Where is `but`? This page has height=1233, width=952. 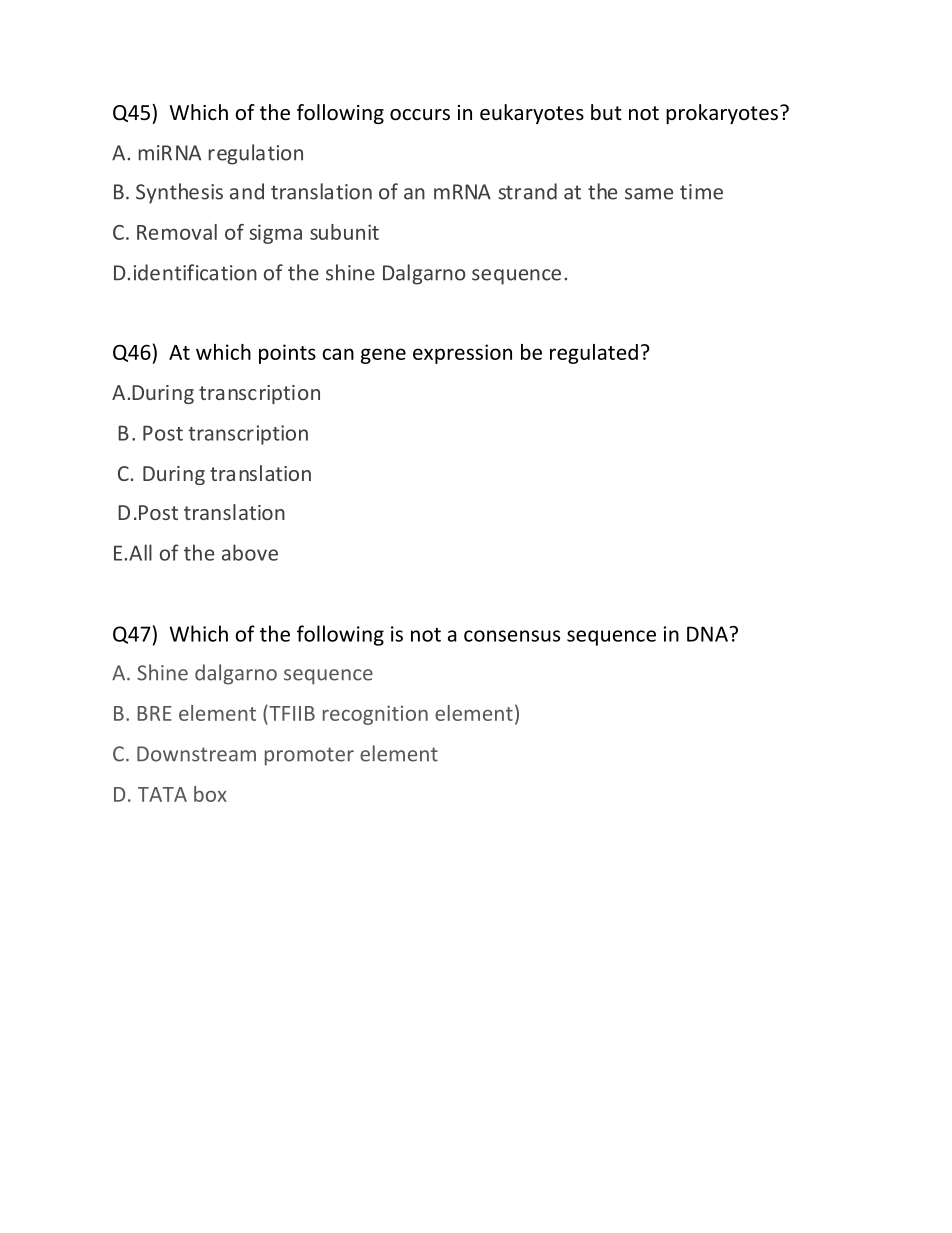 but is located at coordinates (606, 112).
